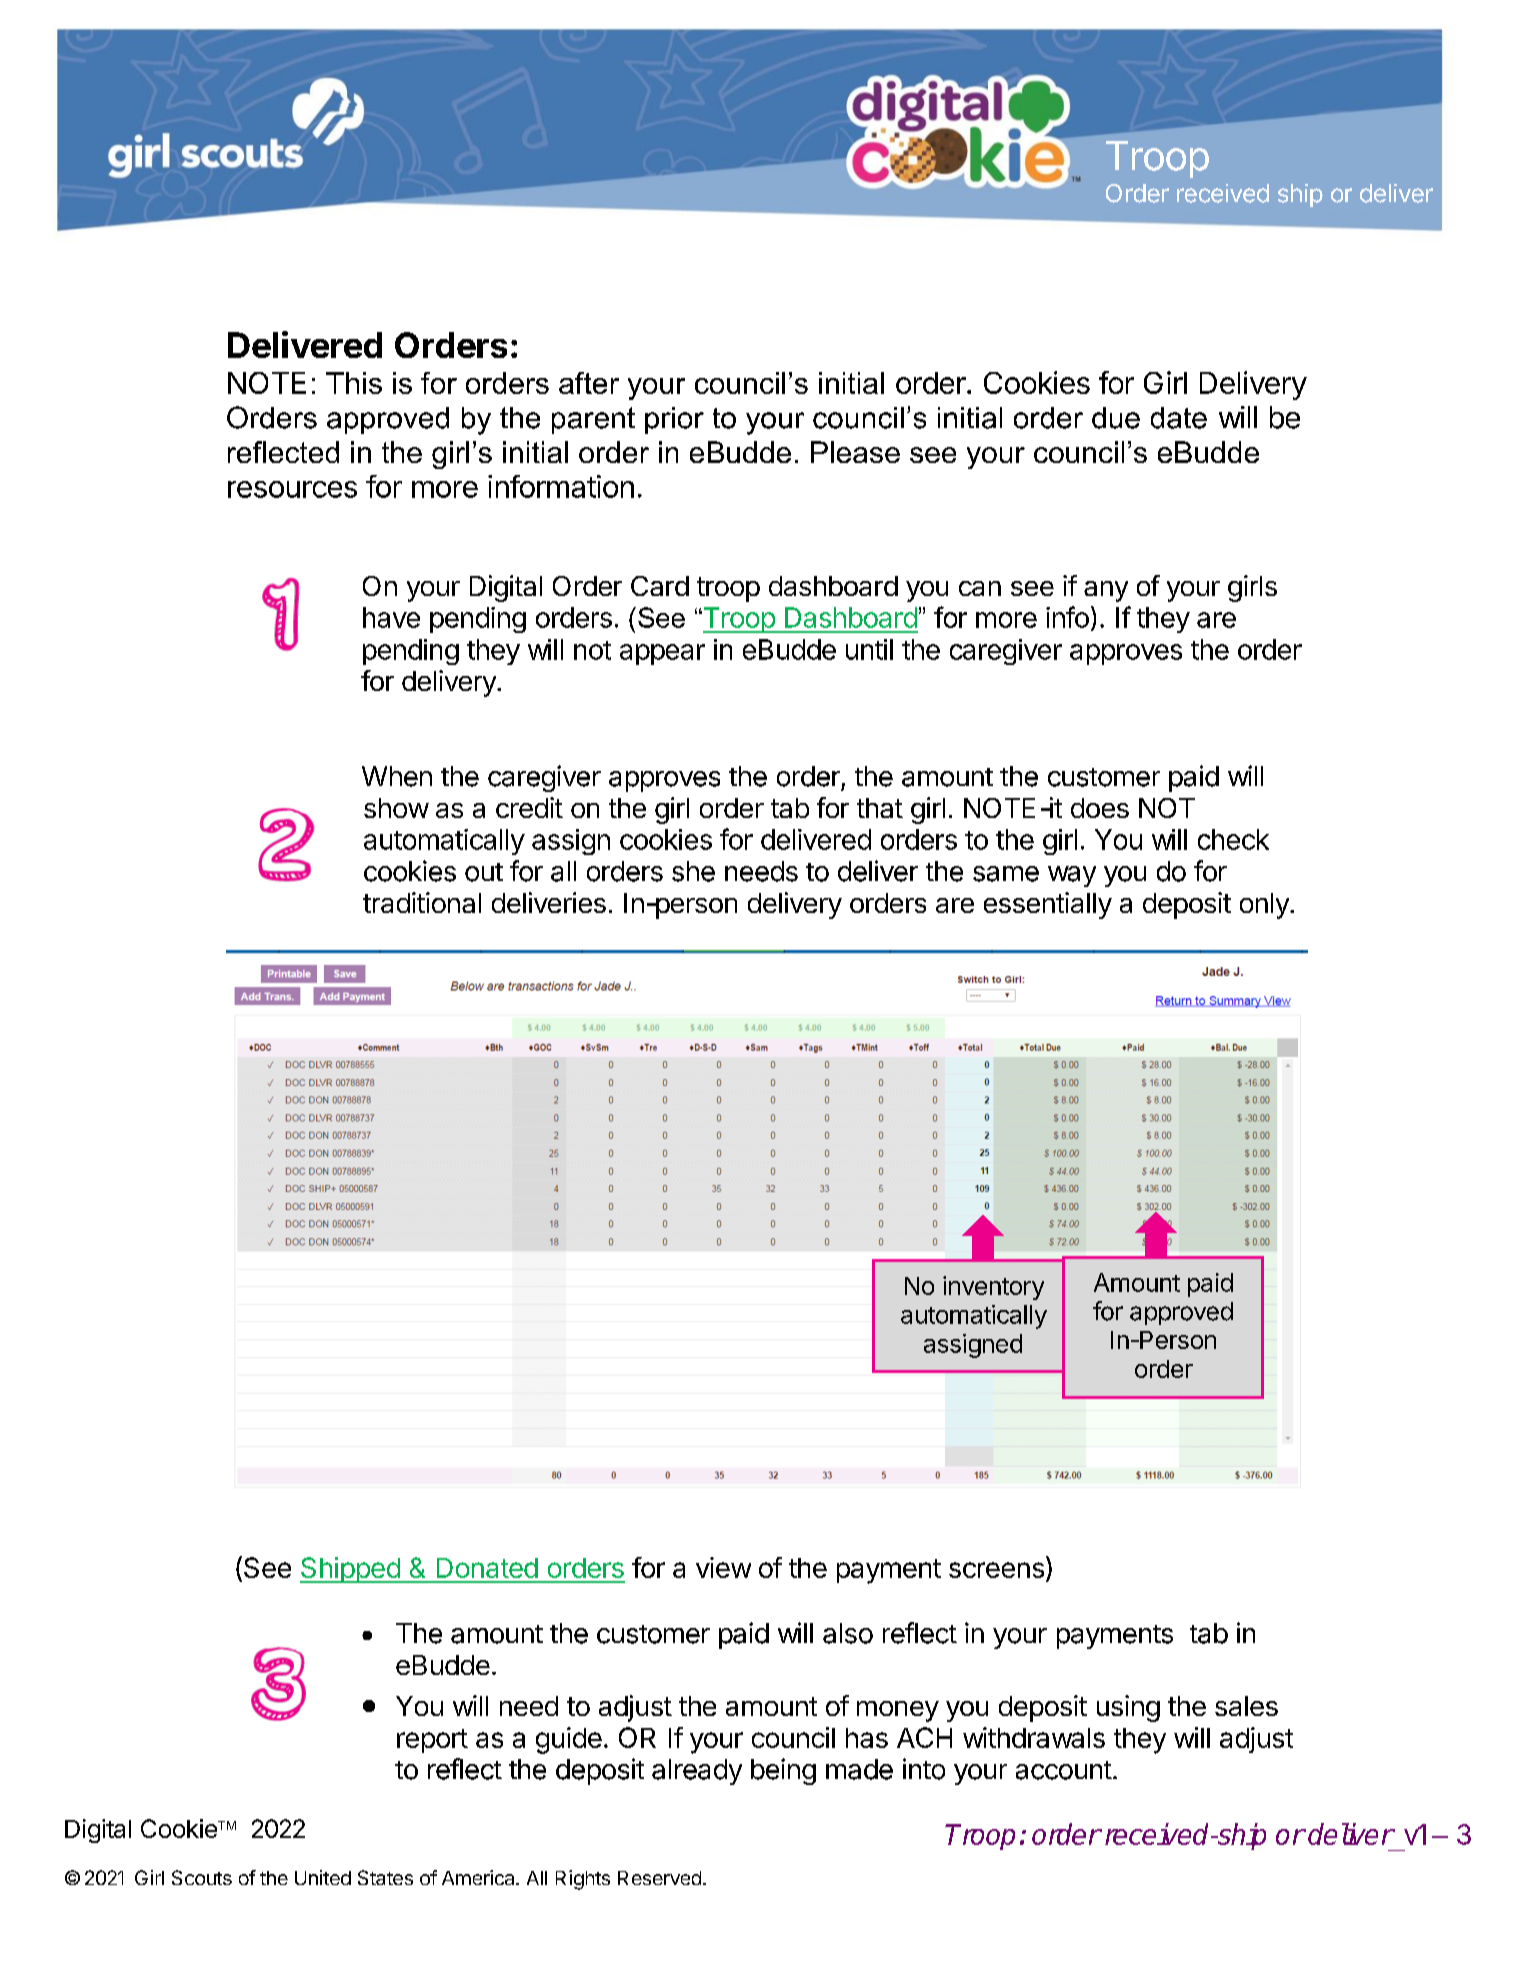  What do you see at coordinates (1072, 876) in the document?
I see `way` at bounding box center [1072, 876].
